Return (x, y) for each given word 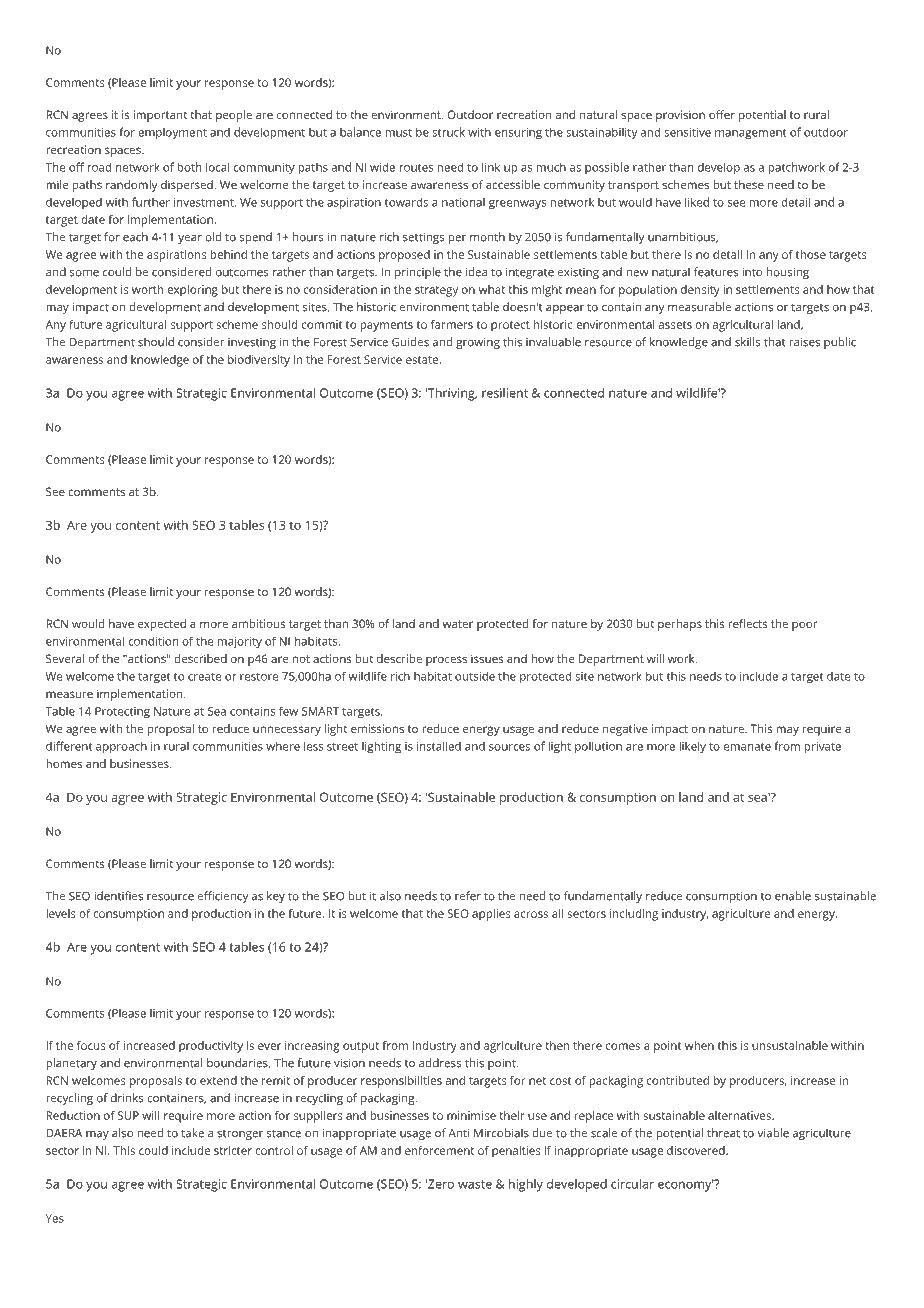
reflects (748, 623)
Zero (440, 1184)
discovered (696, 1150)
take (192, 1133)
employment (172, 133)
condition (153, 641)
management (751, 134)
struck (448, 132)
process (446, 661)
